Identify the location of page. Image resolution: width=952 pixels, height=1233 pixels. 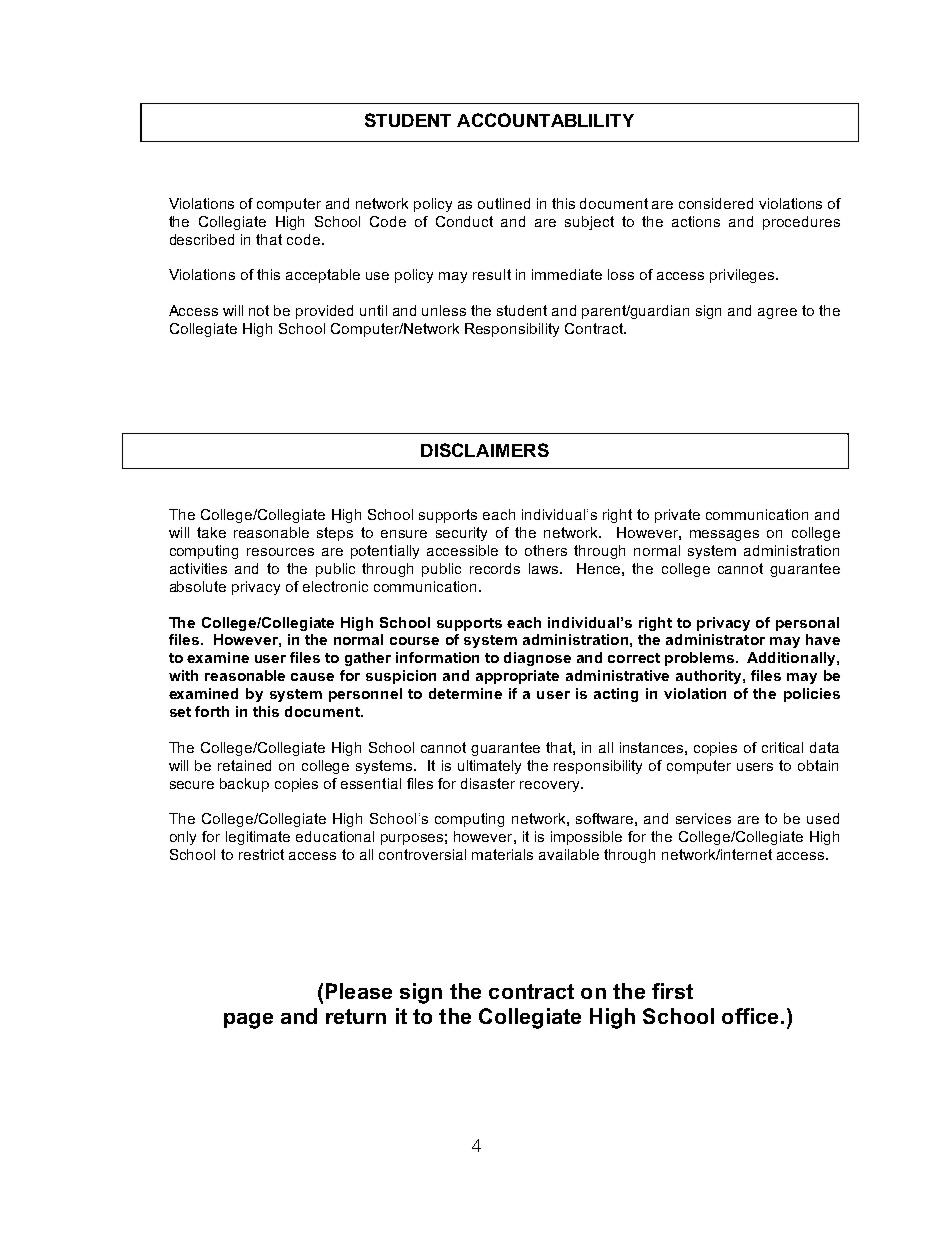
(248, 1021).
